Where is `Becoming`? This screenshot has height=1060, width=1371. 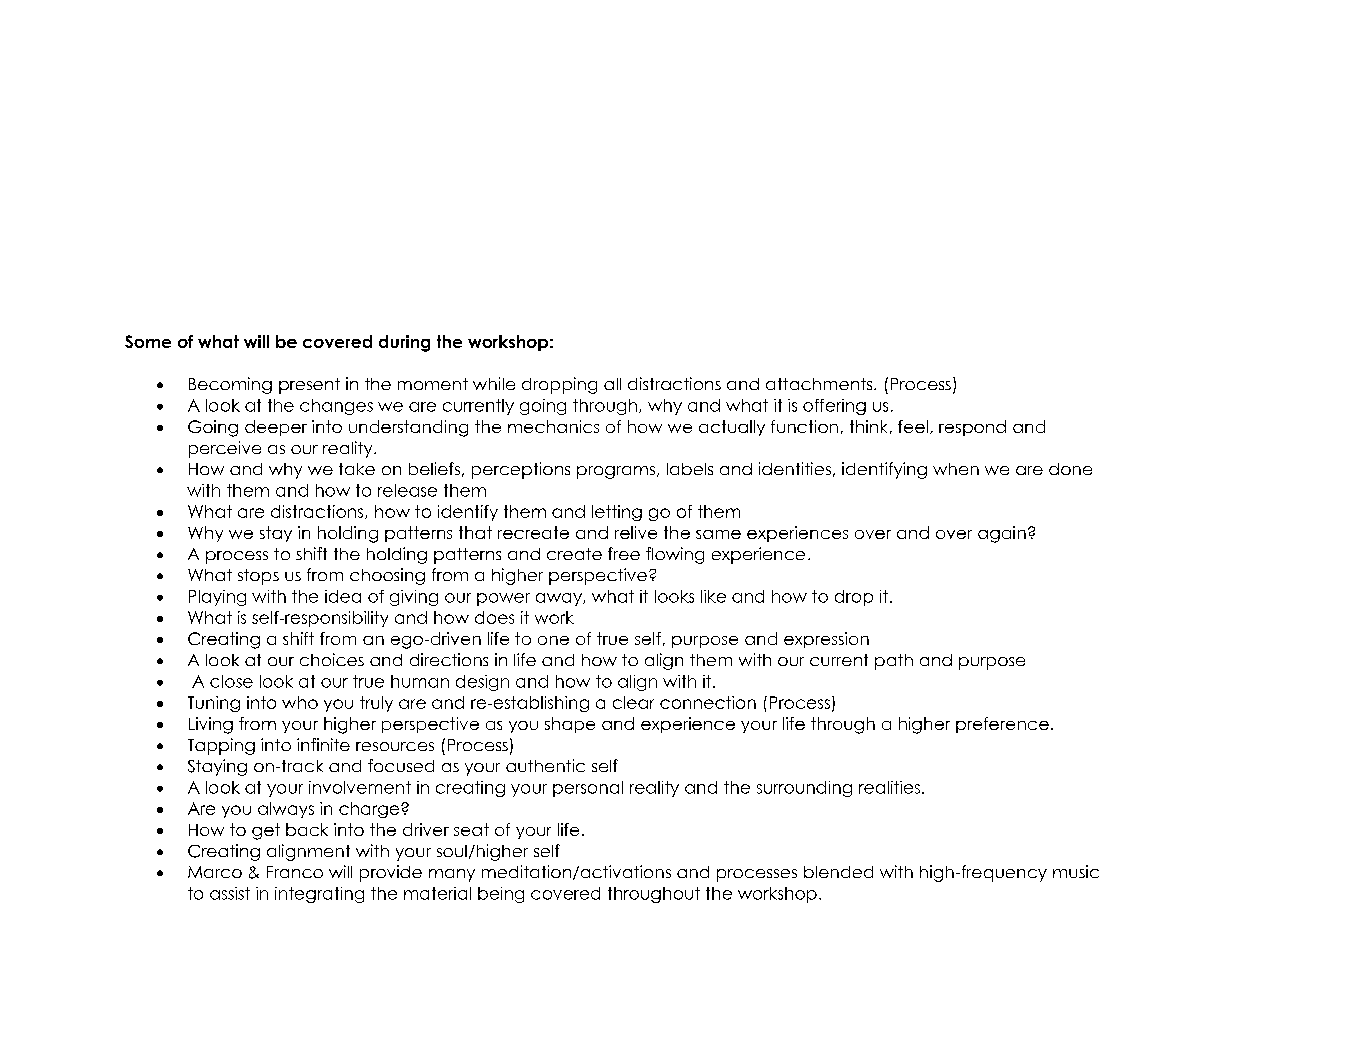
Becoming is located at coordinates (230, 385).
